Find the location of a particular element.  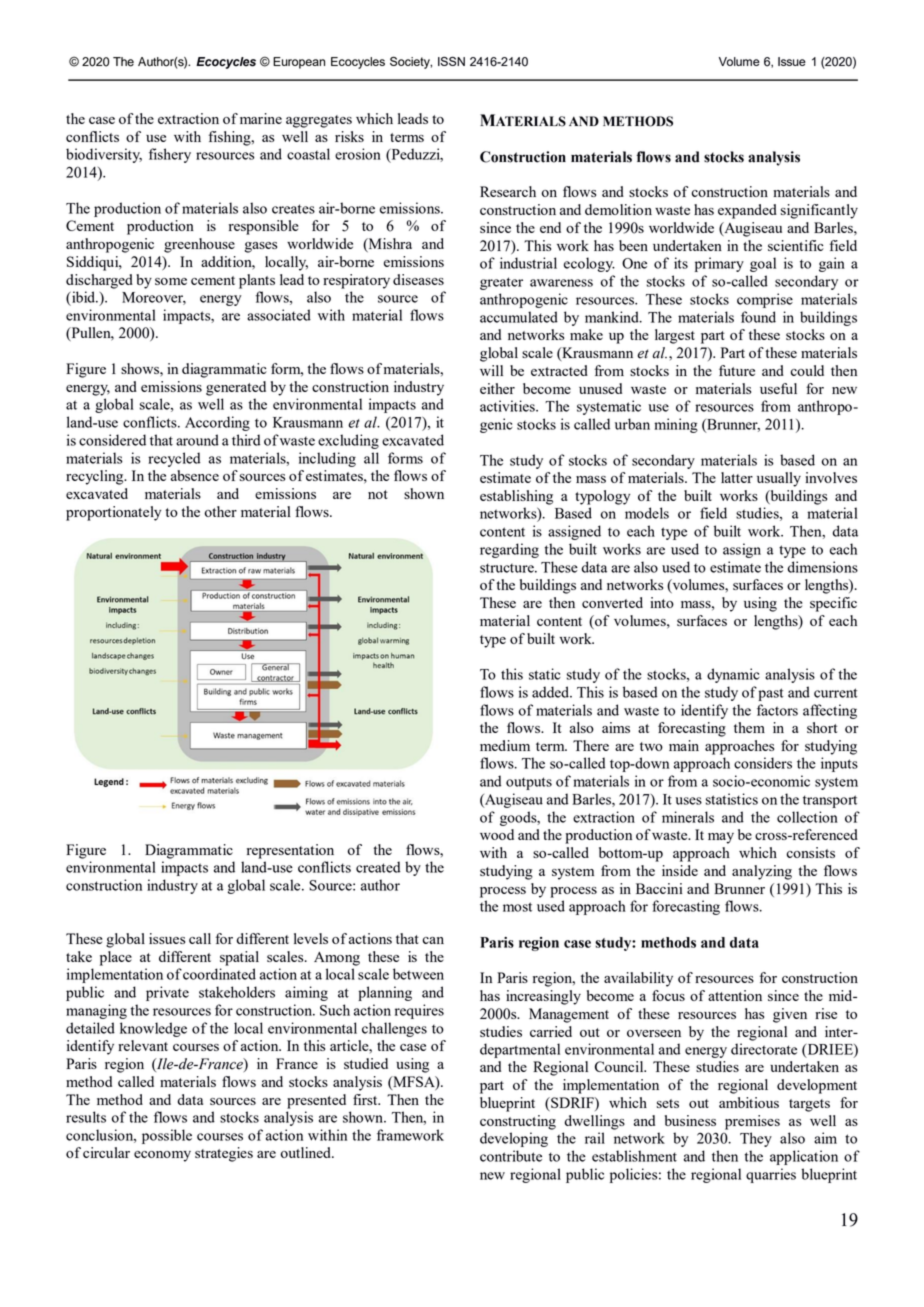

representation is located at coordinates (290, 851).
